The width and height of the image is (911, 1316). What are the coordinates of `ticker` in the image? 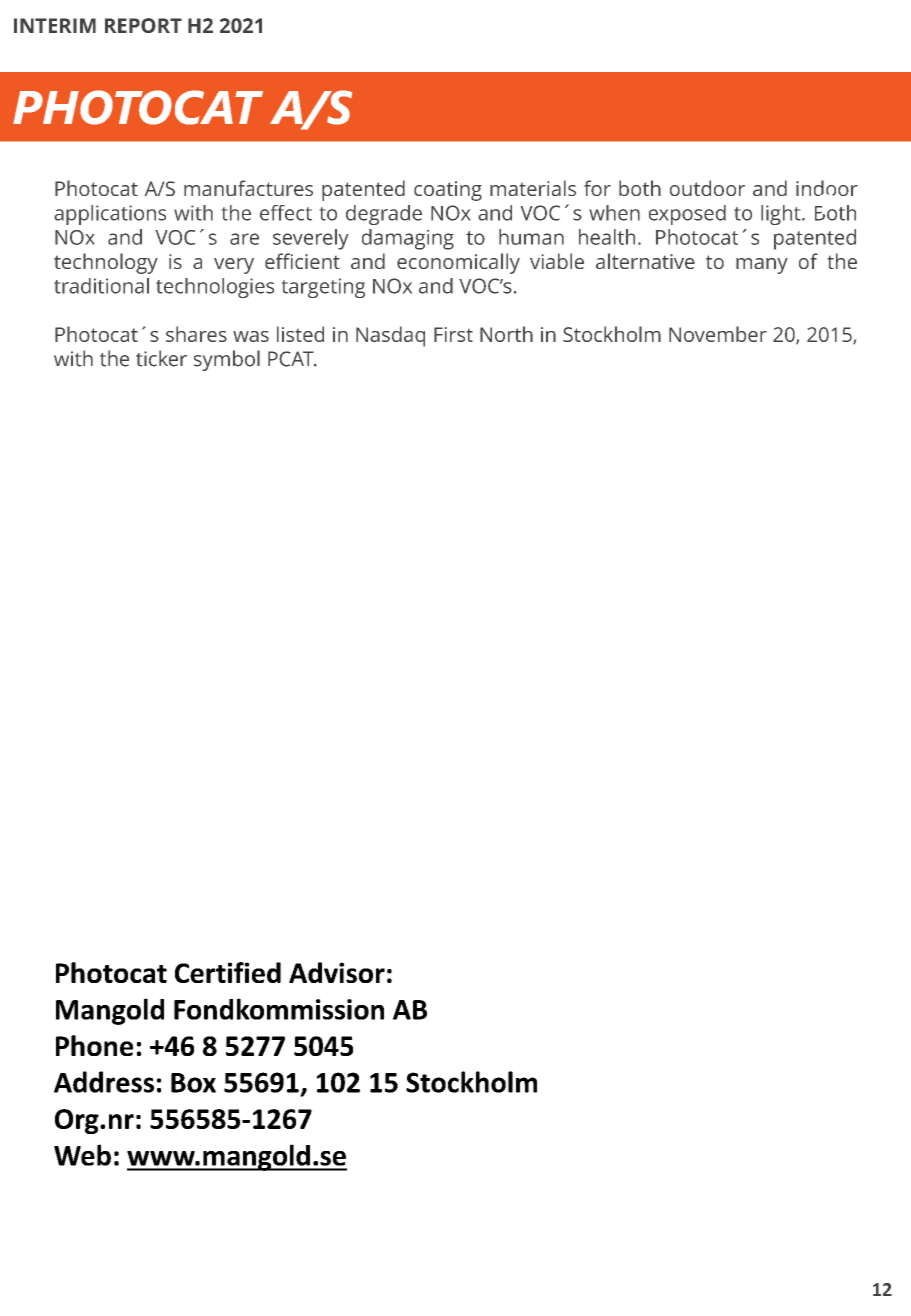 It's located at (161, 358).
